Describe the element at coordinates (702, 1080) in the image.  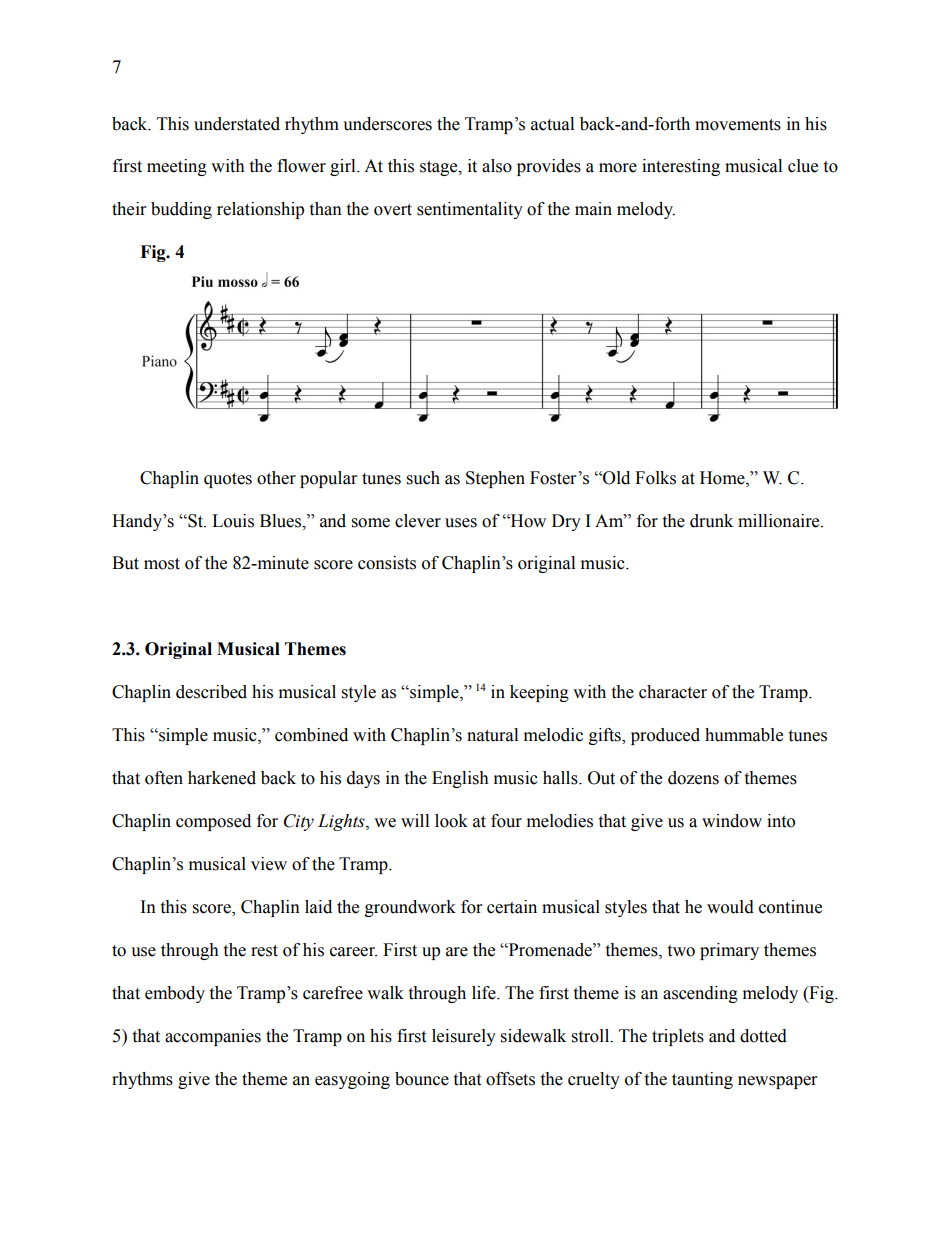
I see `taunting` at that location.
